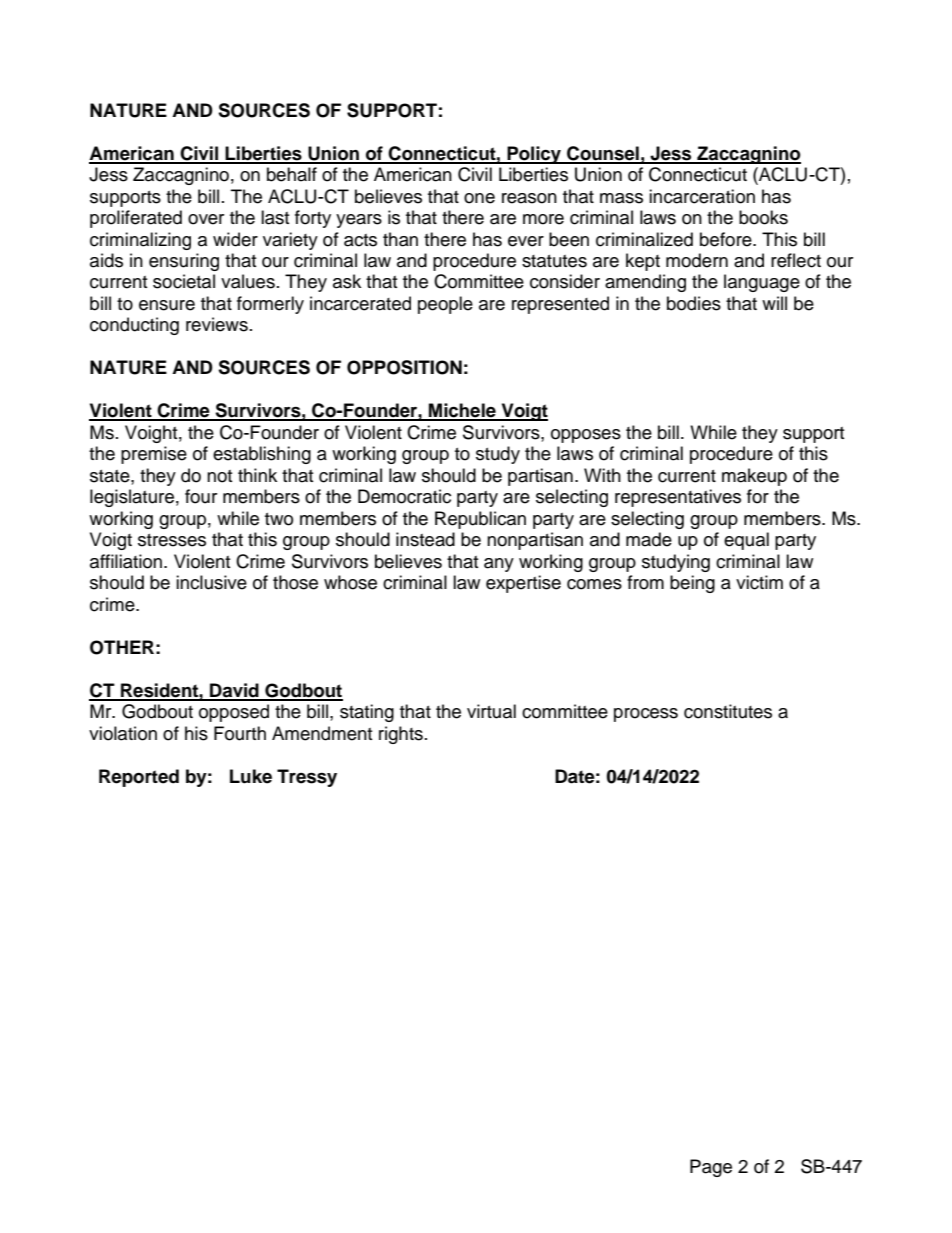 This page has width=952, height=1233. What do you see at coordinates (491, 711) in the page?
I see `virtual` at bounding box center [491, 711].
